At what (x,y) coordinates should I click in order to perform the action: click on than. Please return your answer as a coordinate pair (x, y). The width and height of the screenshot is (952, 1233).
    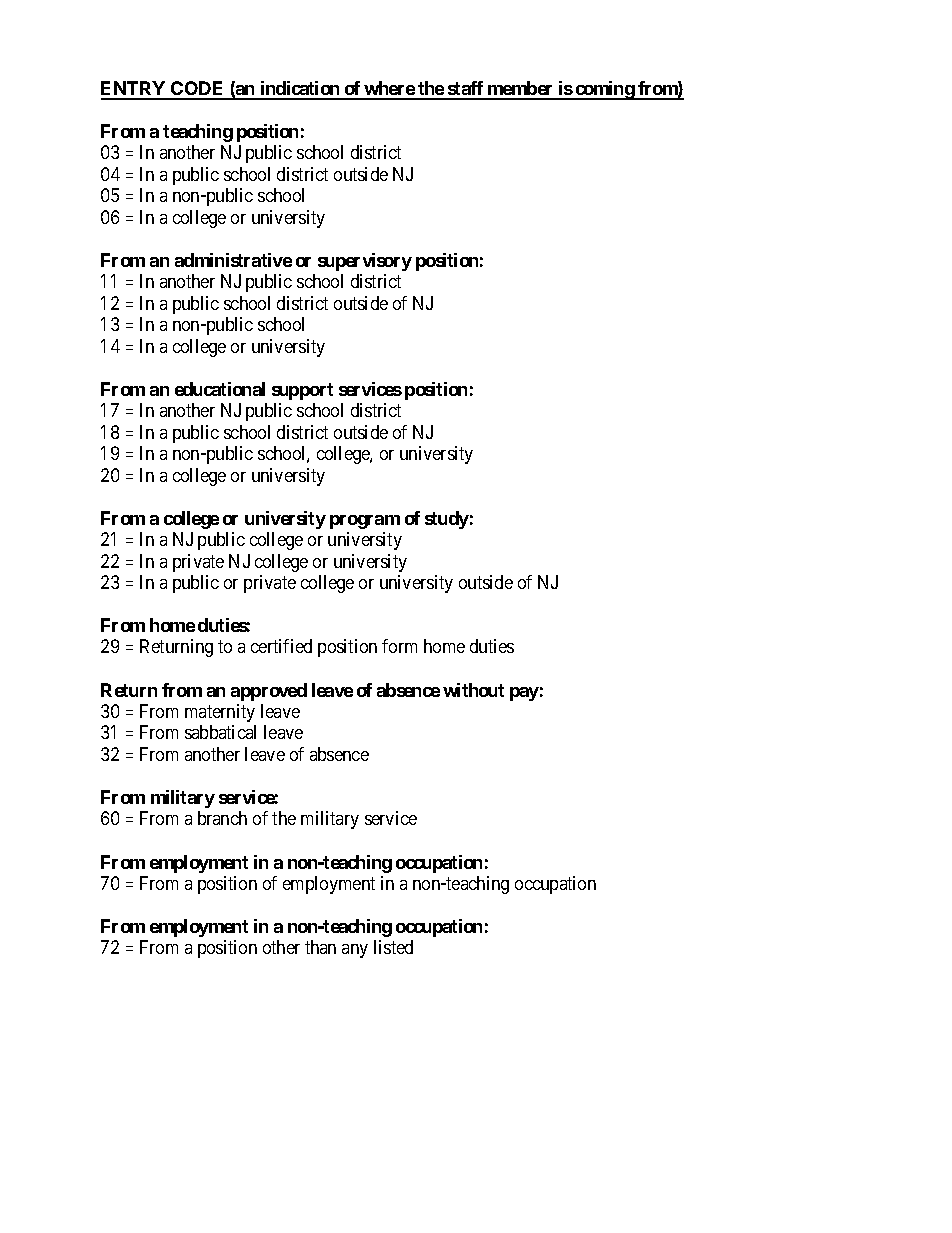
    Looking at the image, I should click on (320, 947).
